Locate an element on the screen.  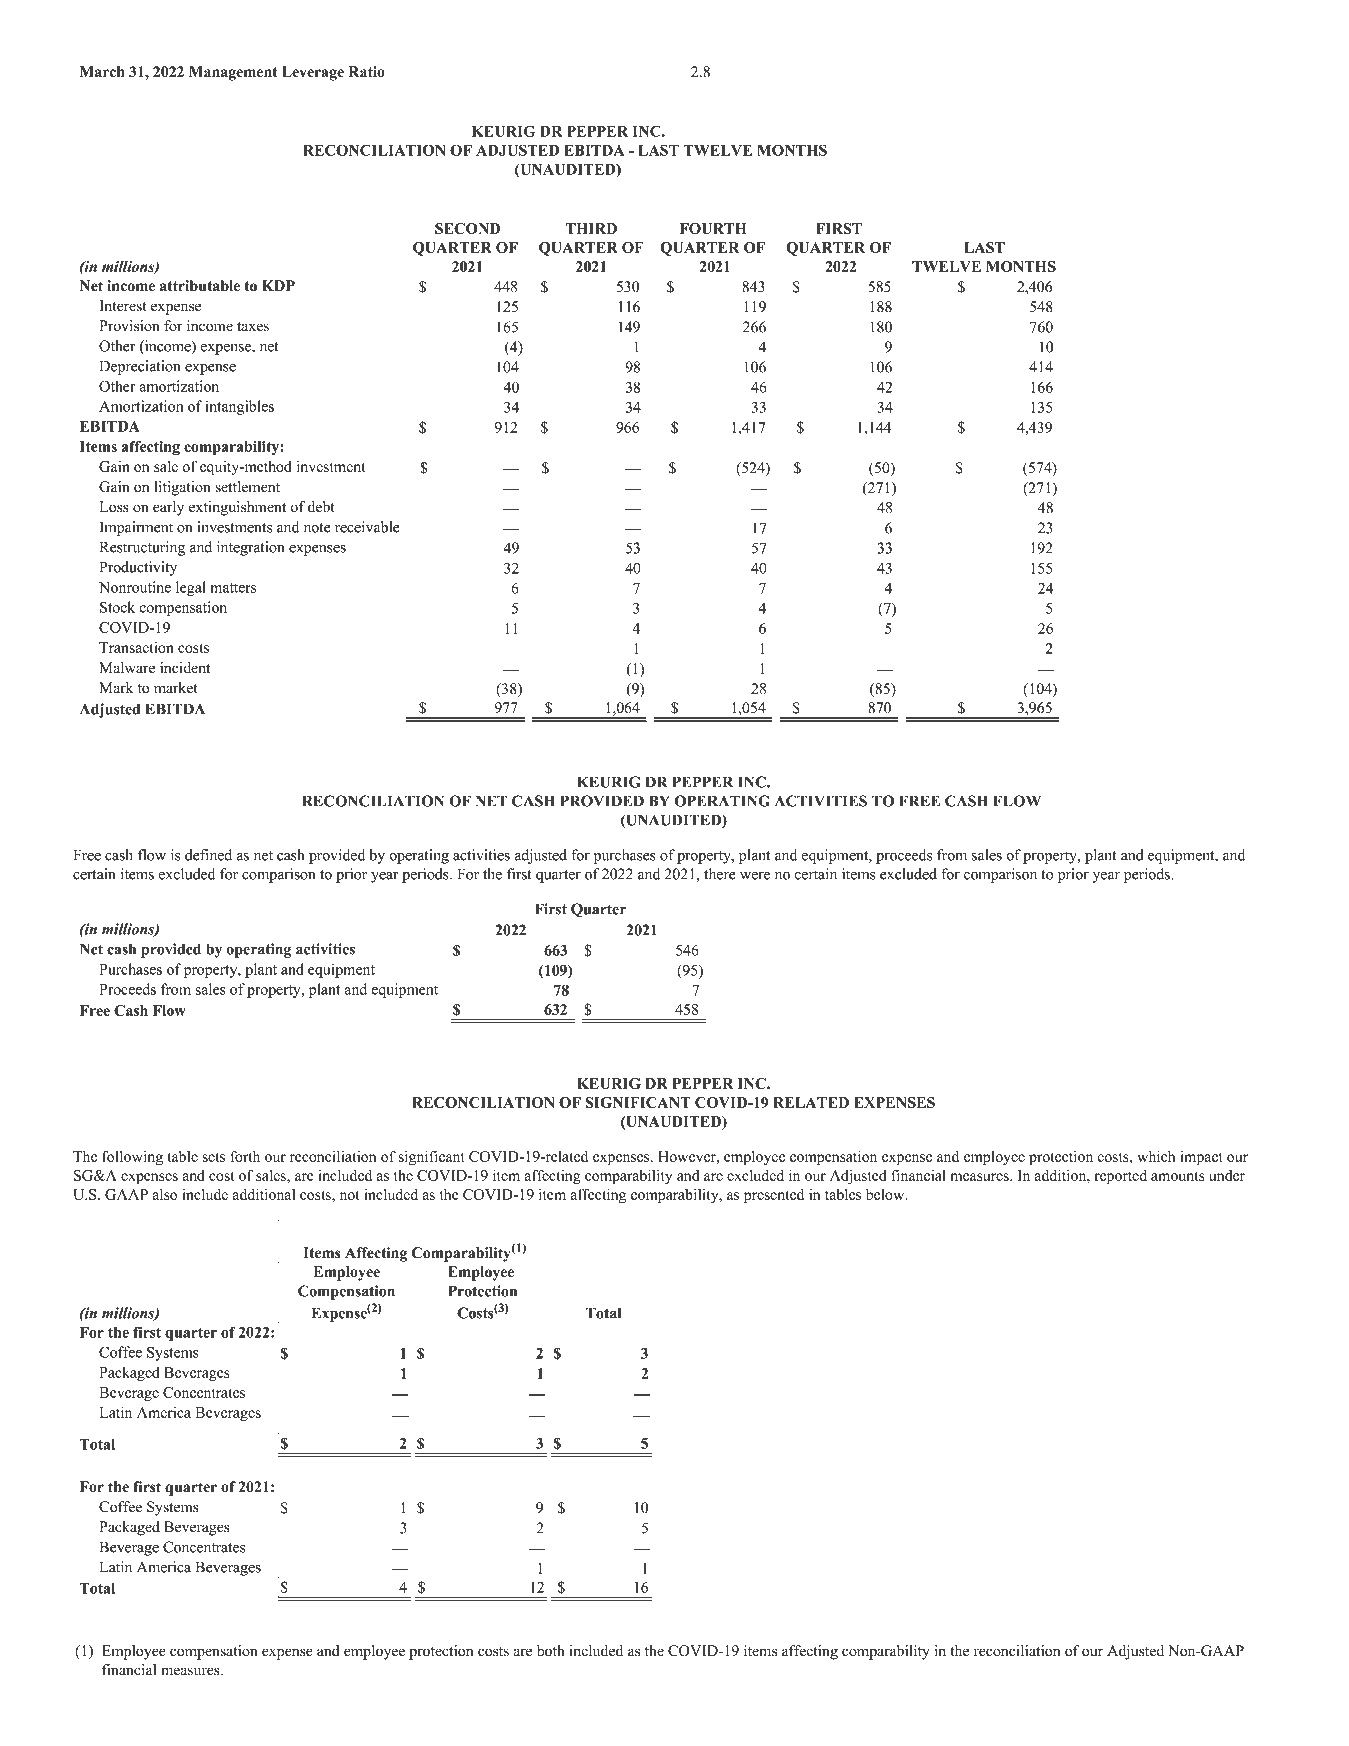
FOURTH is located at coordinates (713, 228).
